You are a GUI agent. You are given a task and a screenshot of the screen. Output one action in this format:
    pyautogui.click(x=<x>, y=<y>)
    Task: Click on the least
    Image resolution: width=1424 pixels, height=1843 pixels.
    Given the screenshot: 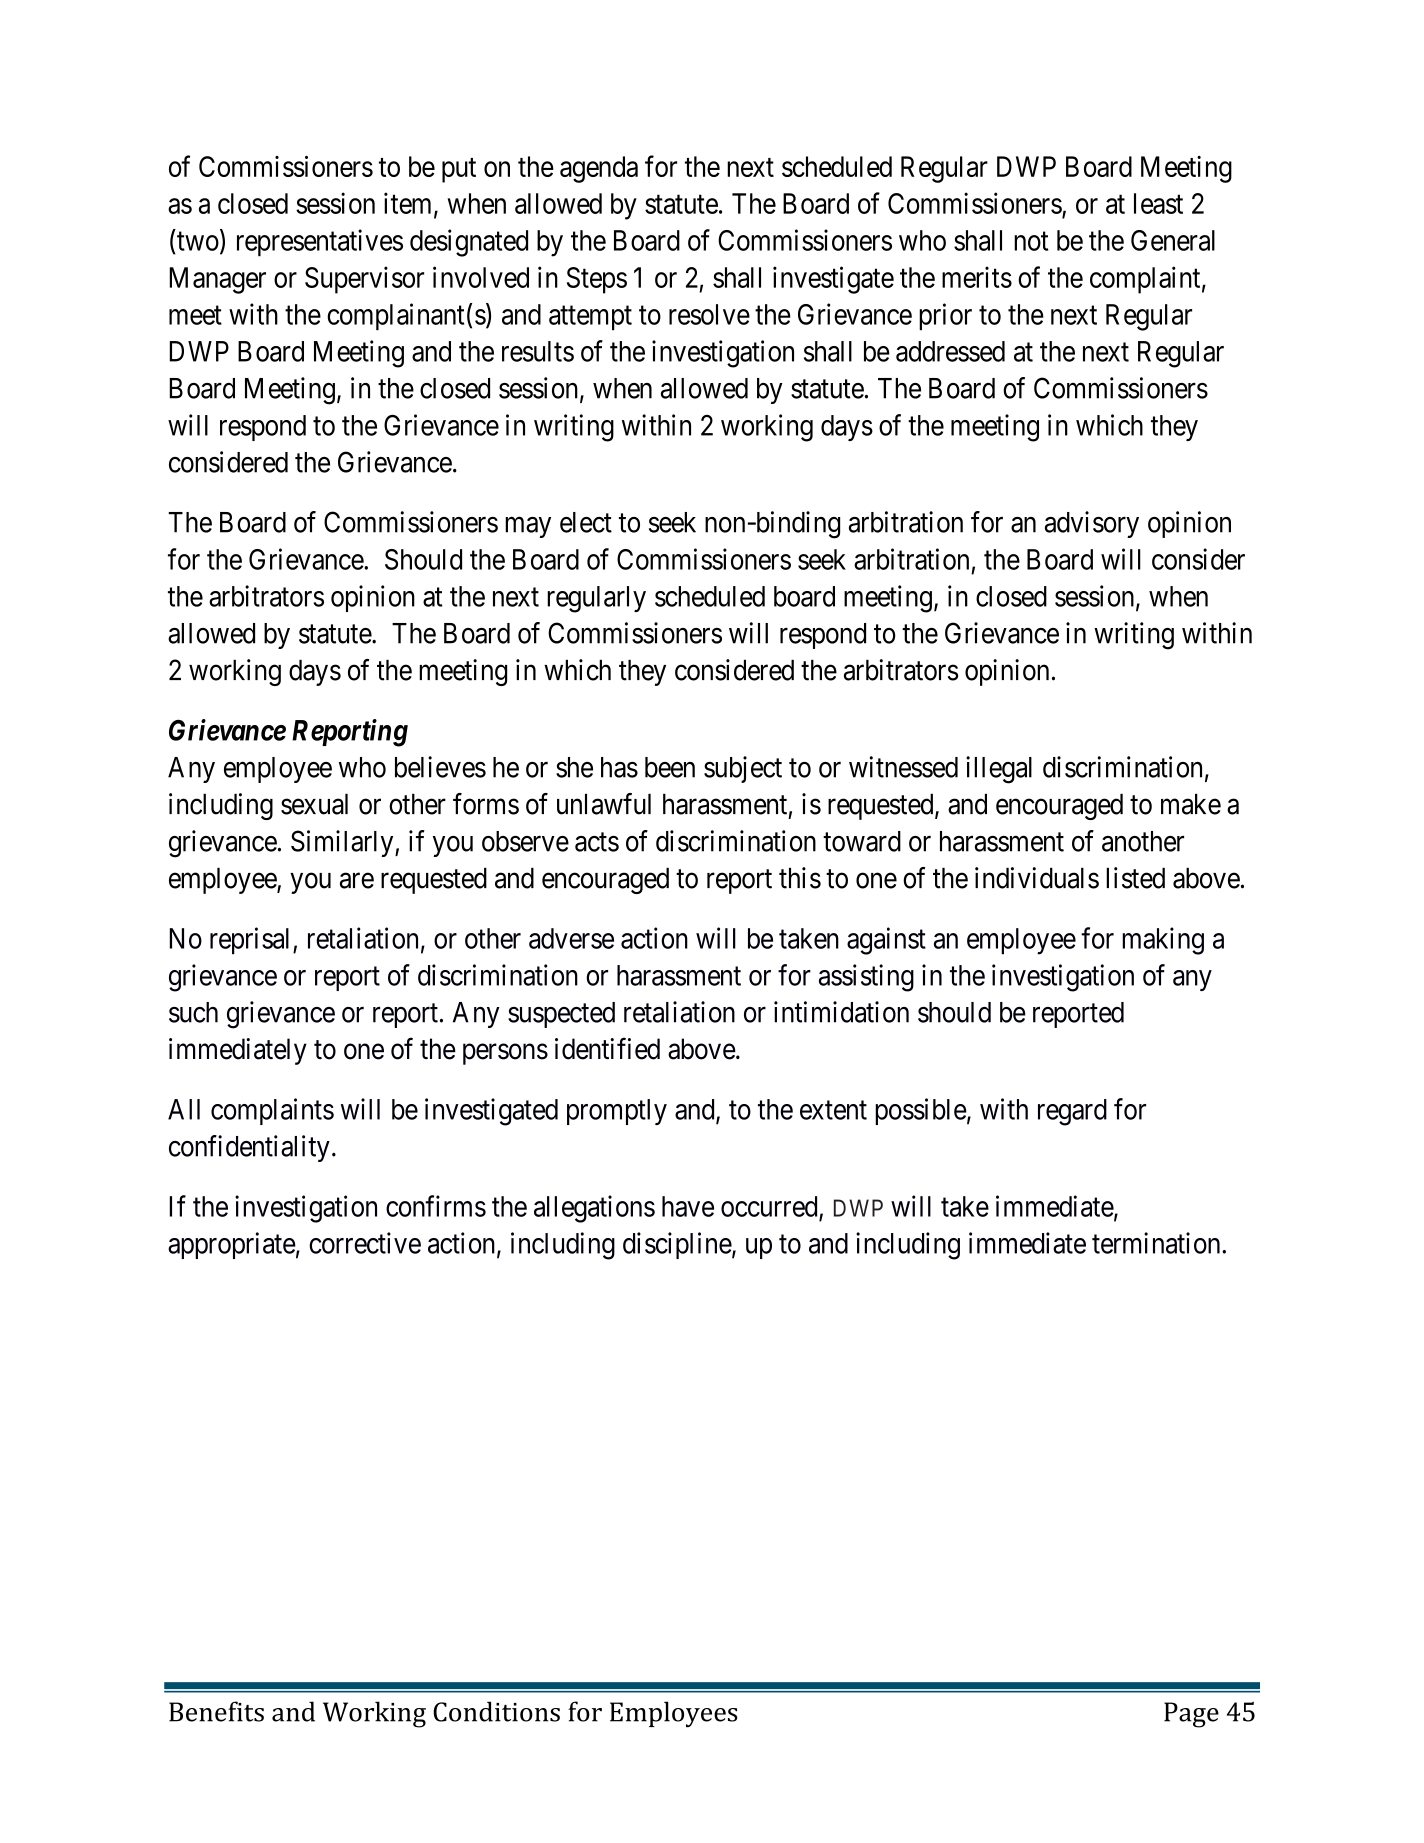 What is the action you would take?
    pyautogui.click(x=1158, y=203)
